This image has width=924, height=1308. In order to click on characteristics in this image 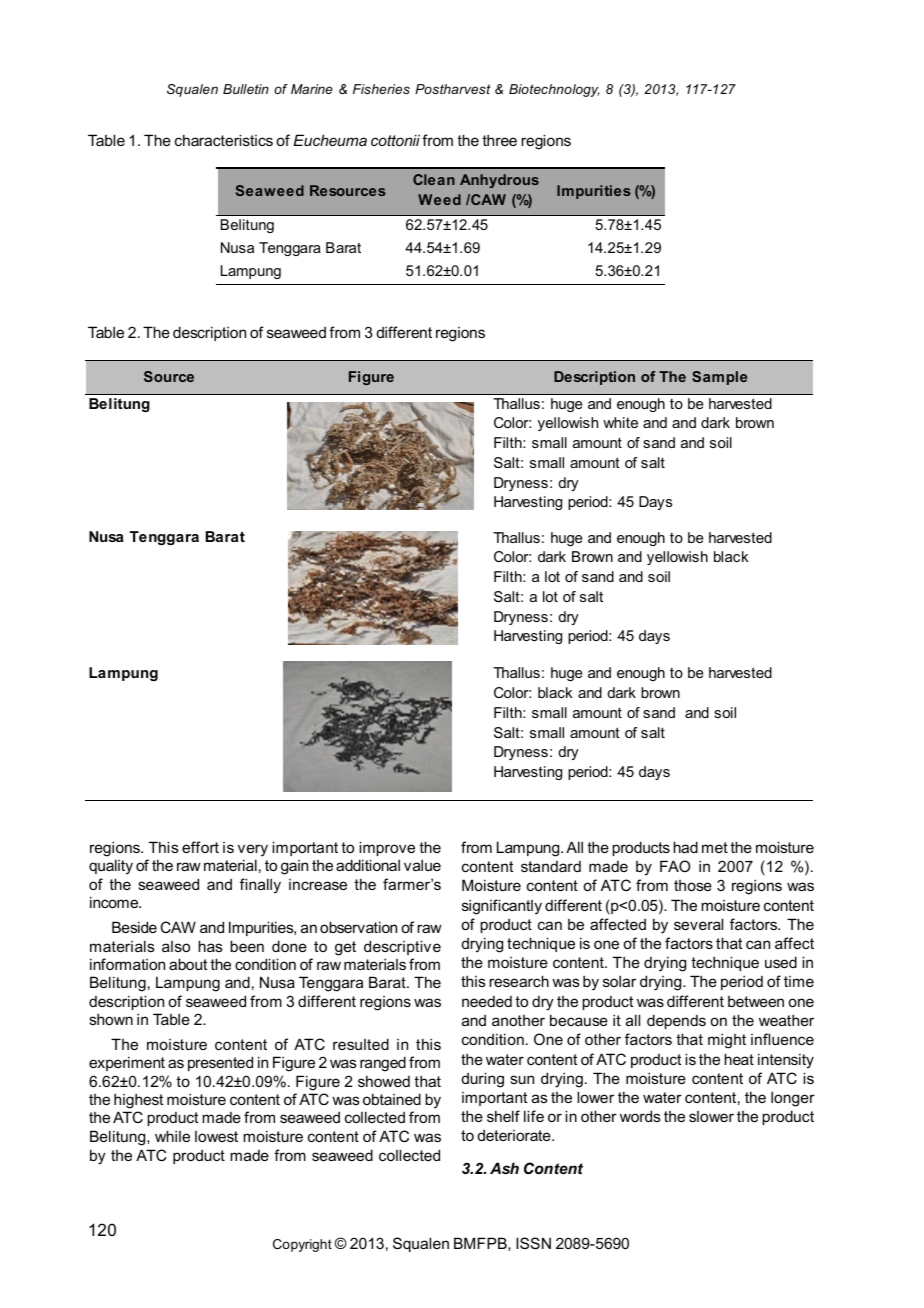, I will do `click(224, 140)`.
